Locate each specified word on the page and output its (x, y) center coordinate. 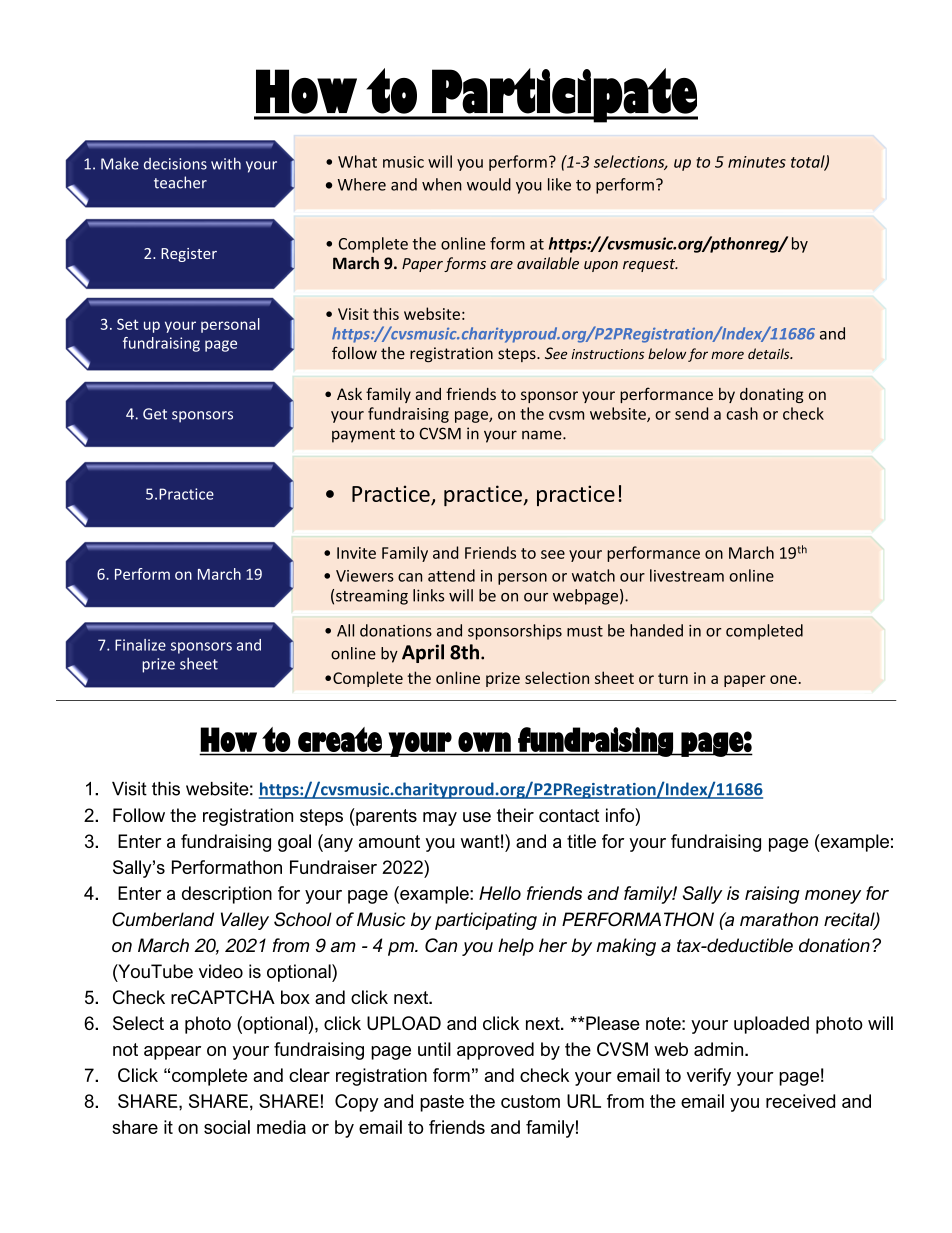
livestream (687, 575)
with (226, 163)
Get (155, 414)
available (548, 263)
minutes (757, 162)
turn (673, 678)
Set (127, 324)
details (770, 353)
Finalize (140, 645)
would (489, 184)
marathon (779, 919)
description (227, 895)
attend (451, 575)
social (227, 1127)
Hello (500, 893)
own (484, 742)
